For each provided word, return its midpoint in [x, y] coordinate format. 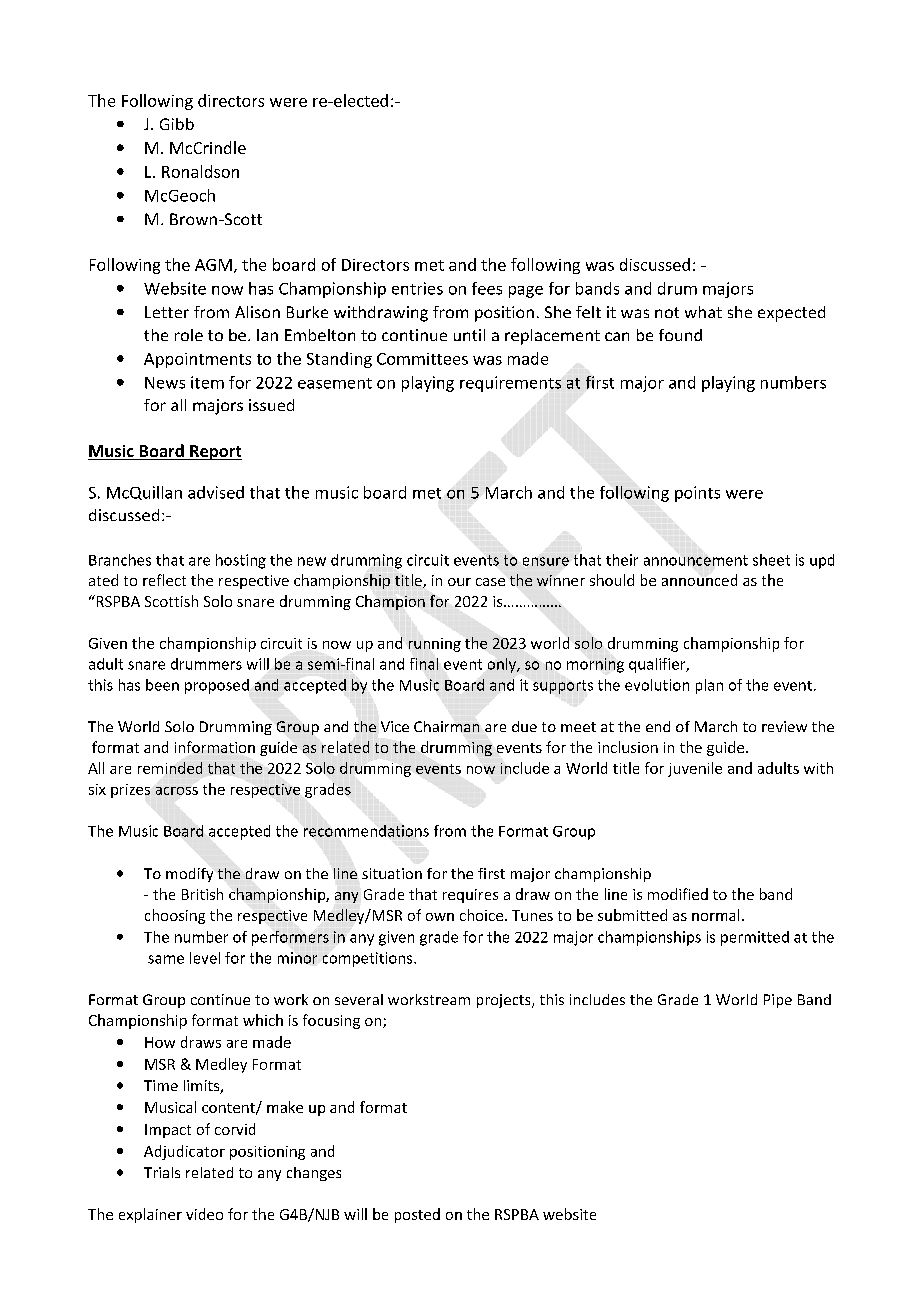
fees [487, 288]
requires [470, 896]
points [697, 494]
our [459, 582]
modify [189, 875]
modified [678, 894]
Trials [162, 1172]
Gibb [177, 124]
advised [216, 492]
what [703, 312]
